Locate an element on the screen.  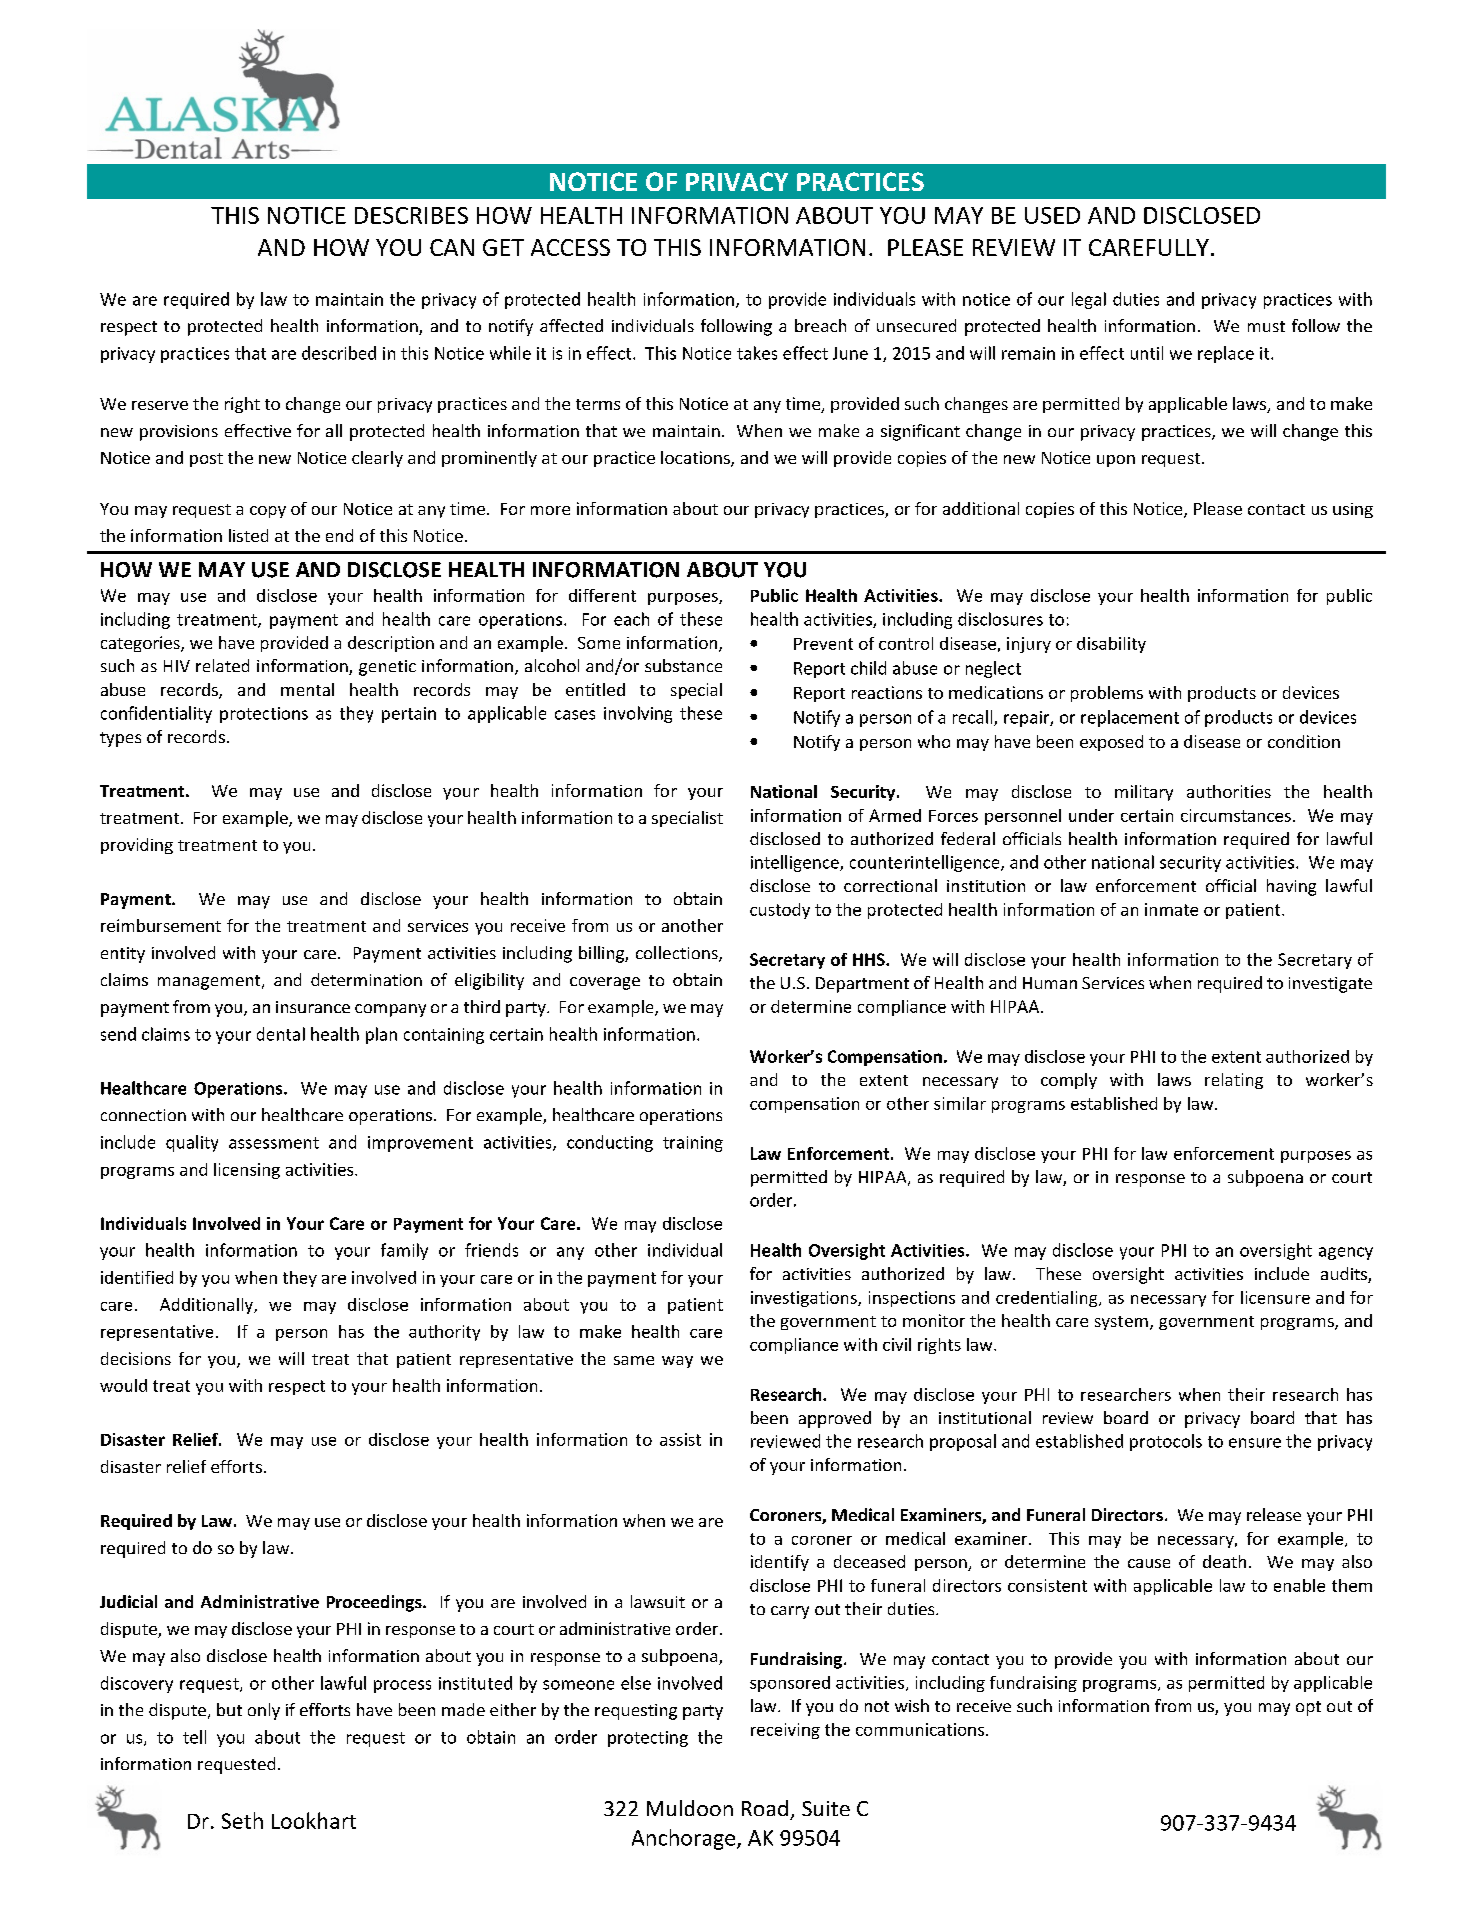
Road is located at coordinates (765, 1808).
